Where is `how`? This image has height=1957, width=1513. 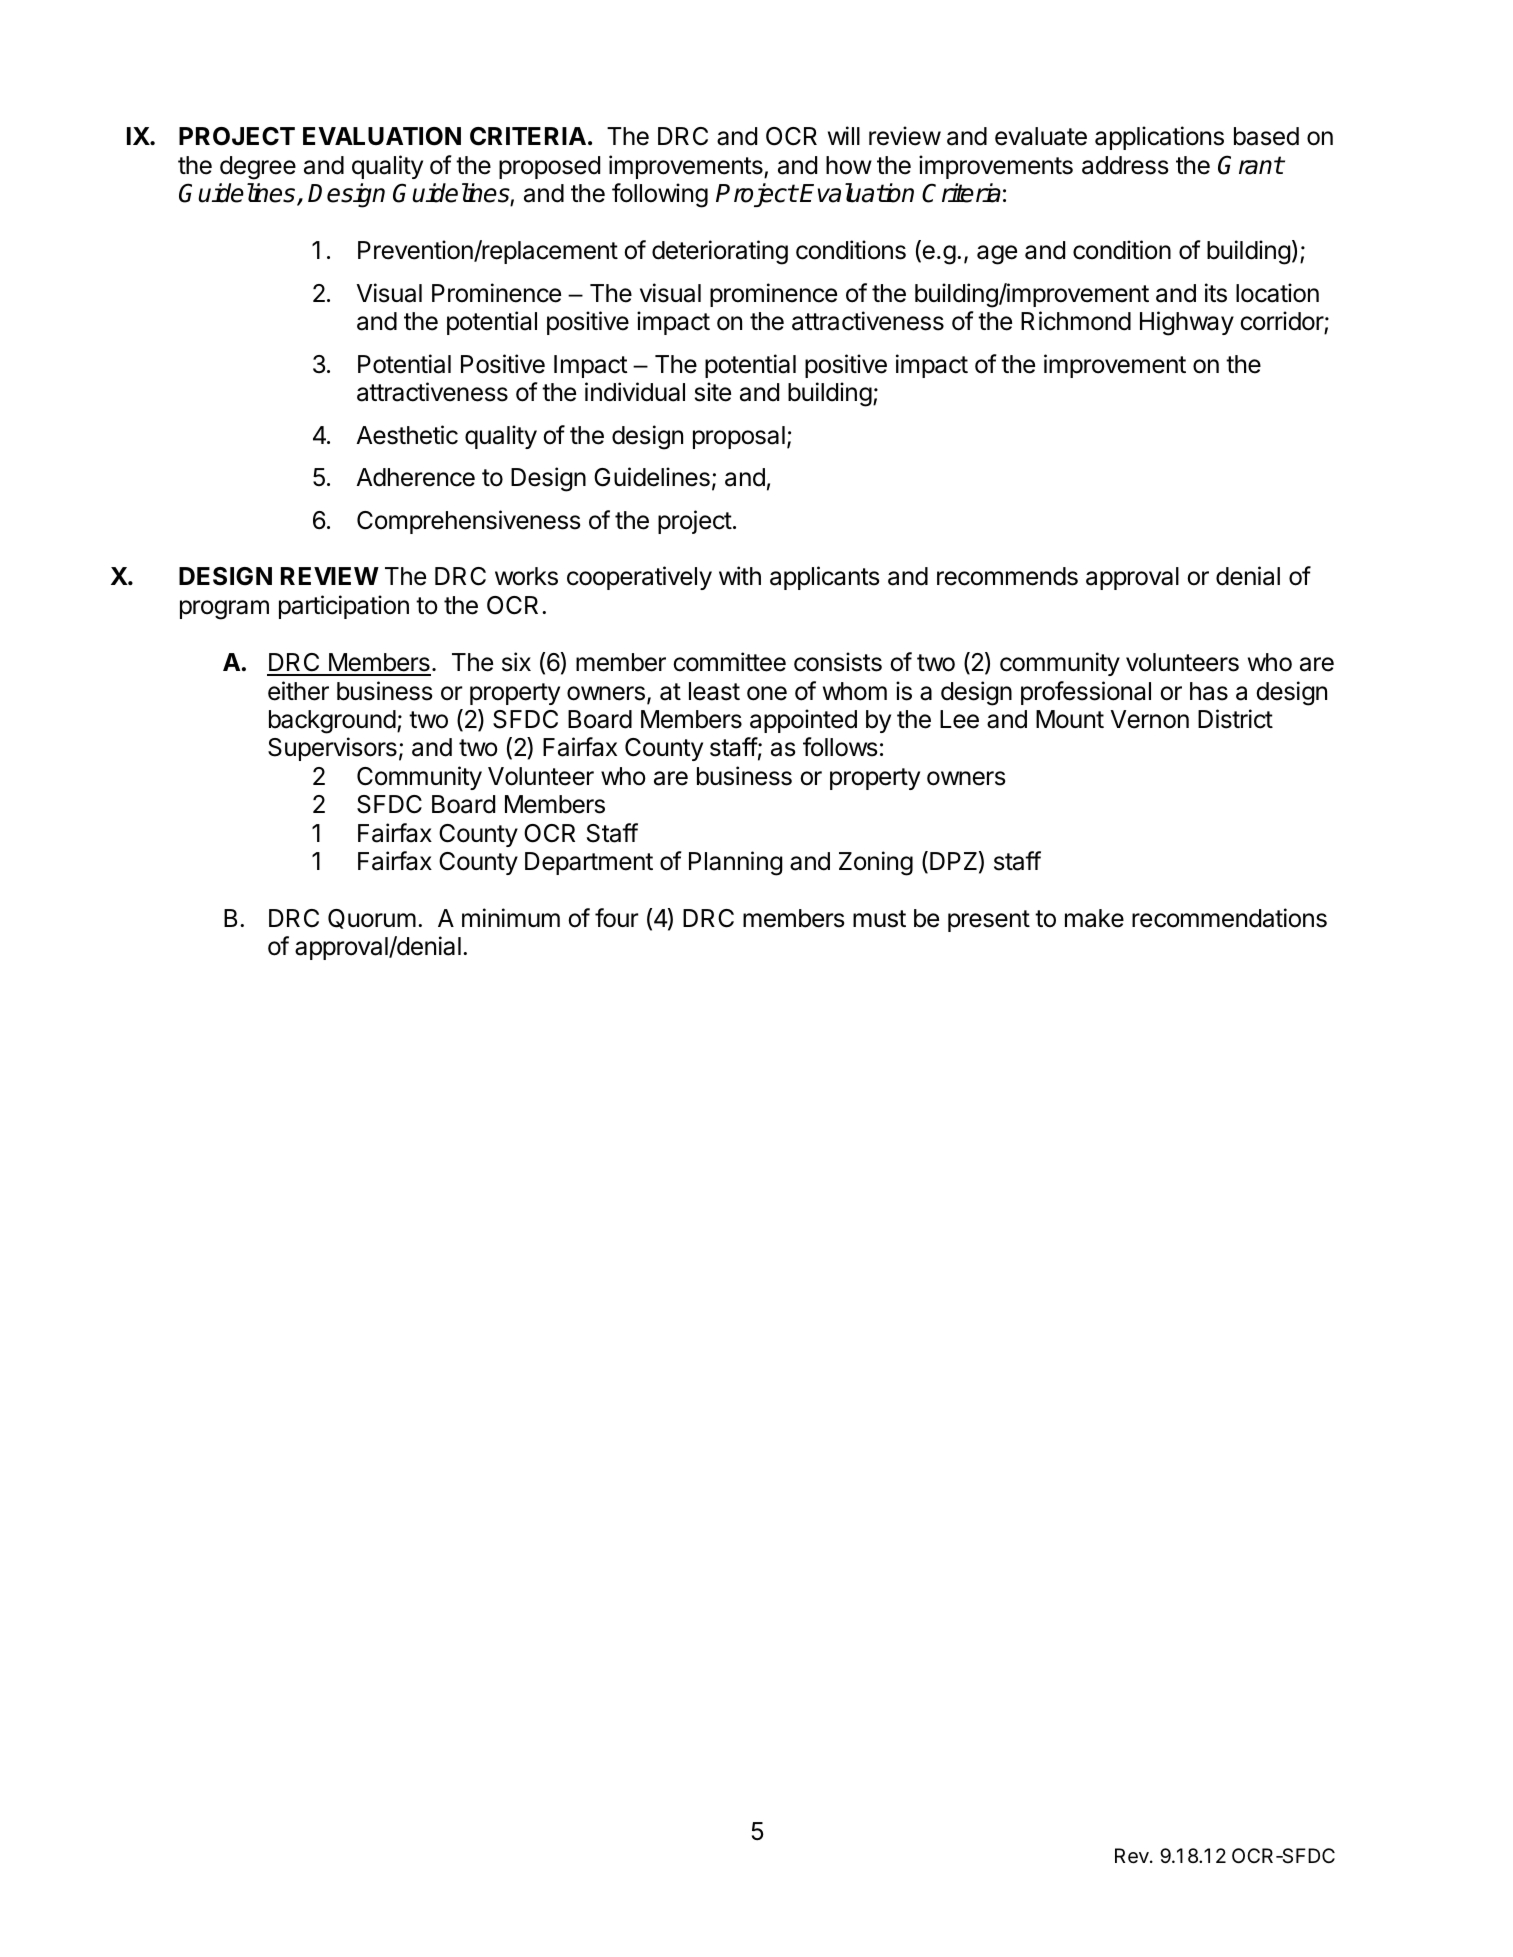 how is located at coordinates (849, 165).
